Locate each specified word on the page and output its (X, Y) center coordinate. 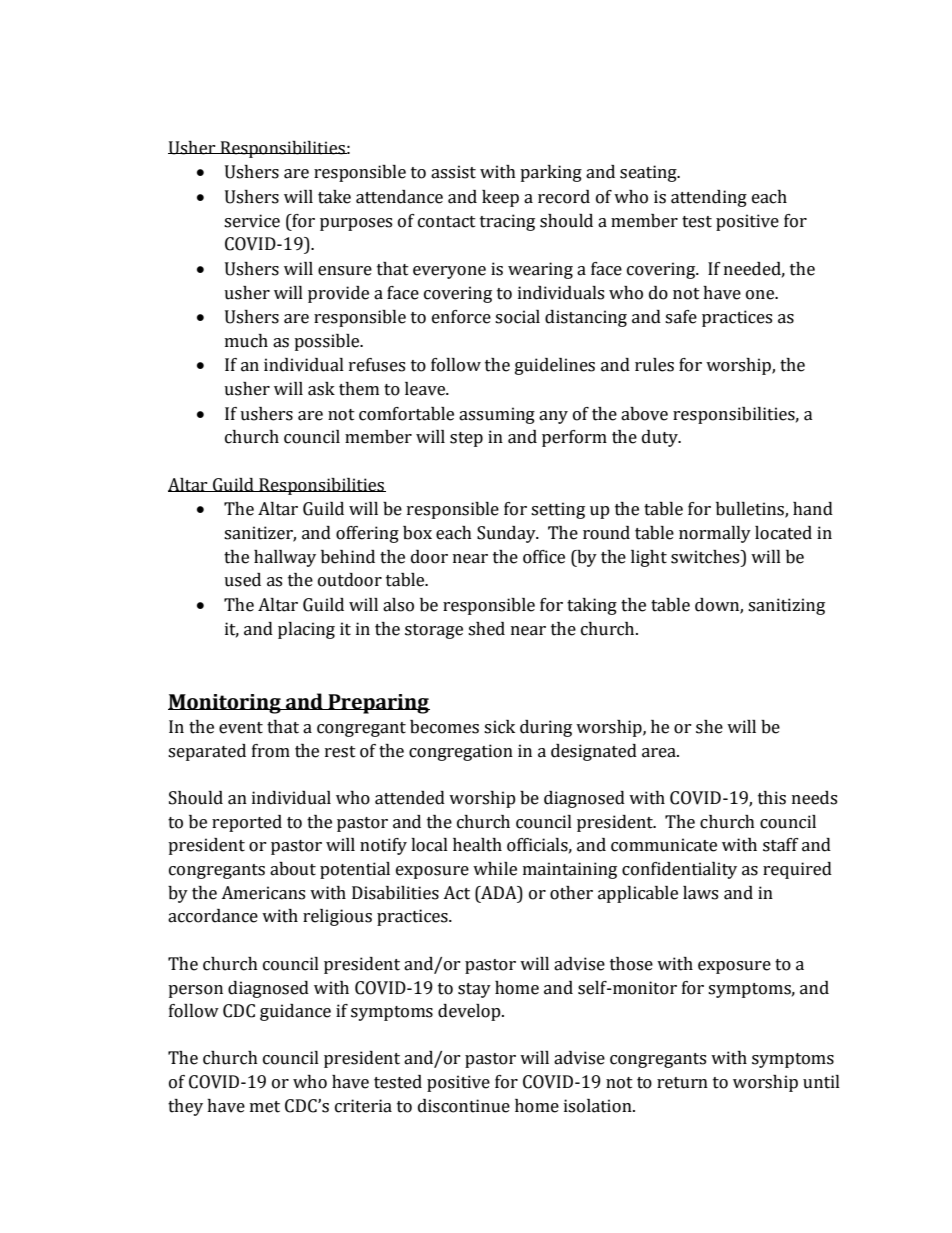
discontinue (464, 1106)
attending (709, 198)
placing (306, 630)
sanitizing (786, 606)
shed (486, 629)
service (252, 221)
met (265, 1107)
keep (500, 198)
